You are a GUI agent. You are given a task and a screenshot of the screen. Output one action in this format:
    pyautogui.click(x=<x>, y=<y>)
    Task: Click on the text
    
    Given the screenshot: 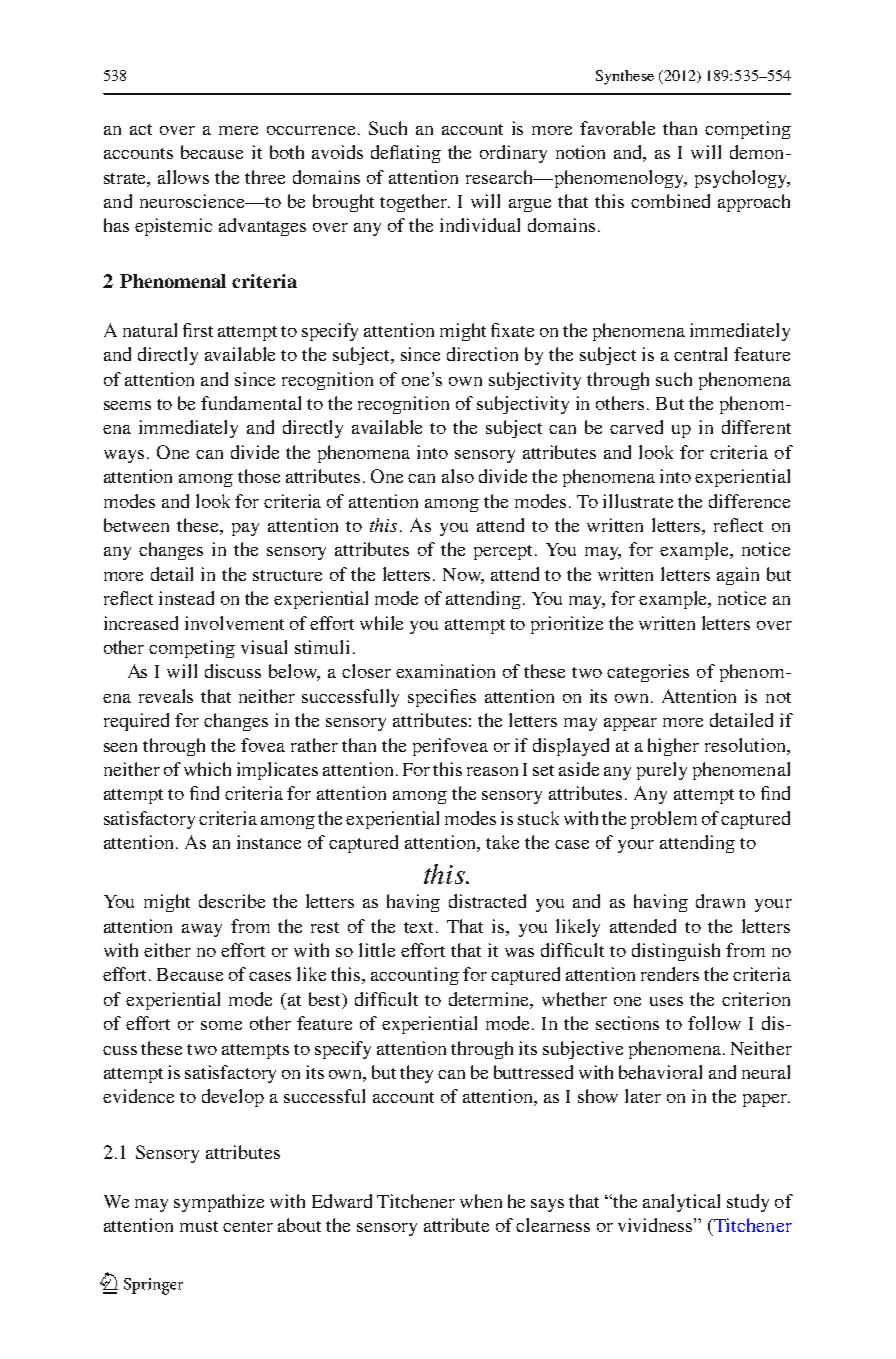 What is the action you would take?
    pyautogui.click(x=420, y=927)
